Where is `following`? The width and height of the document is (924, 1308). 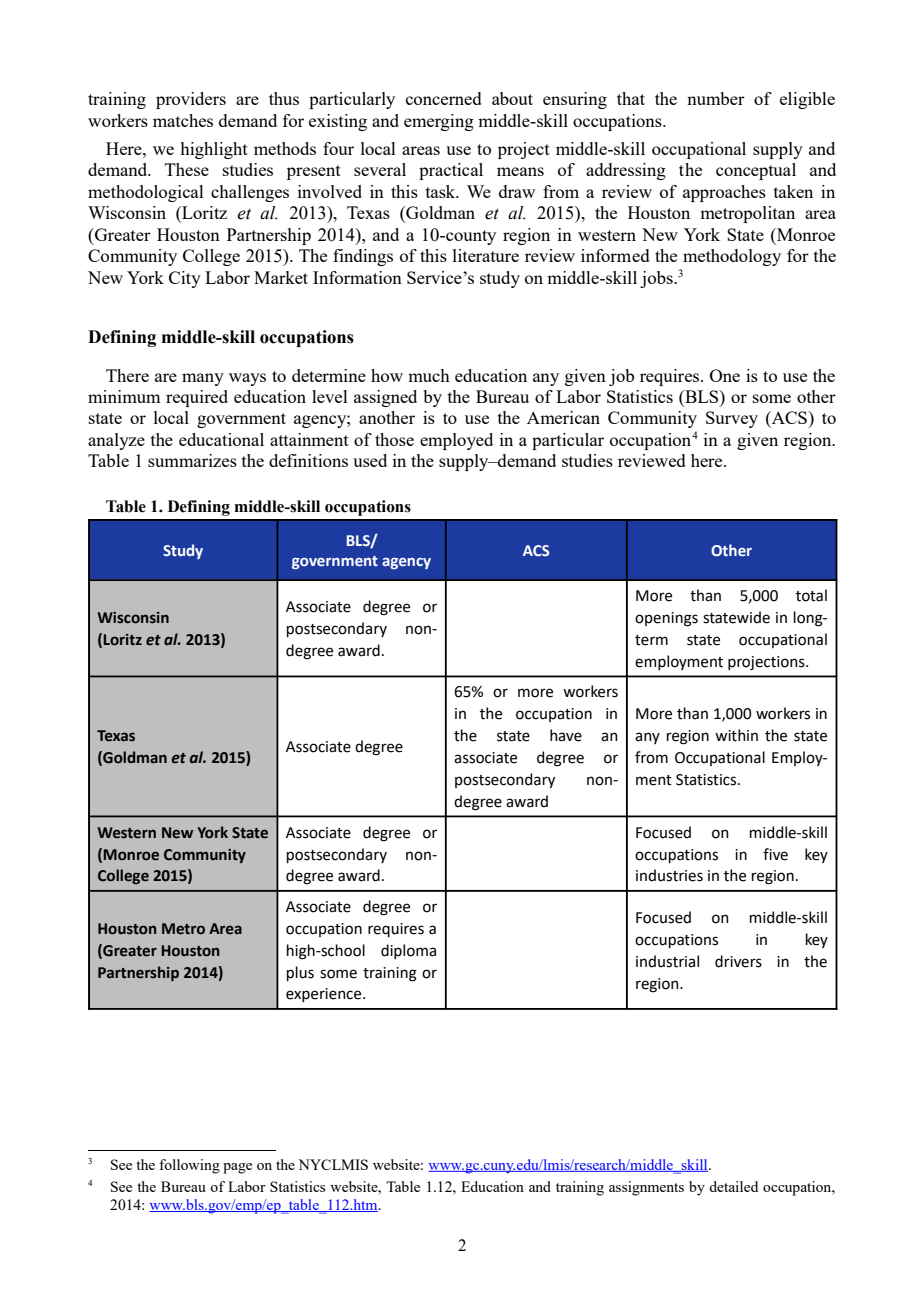
following is located at coordinates (189, 1166).
